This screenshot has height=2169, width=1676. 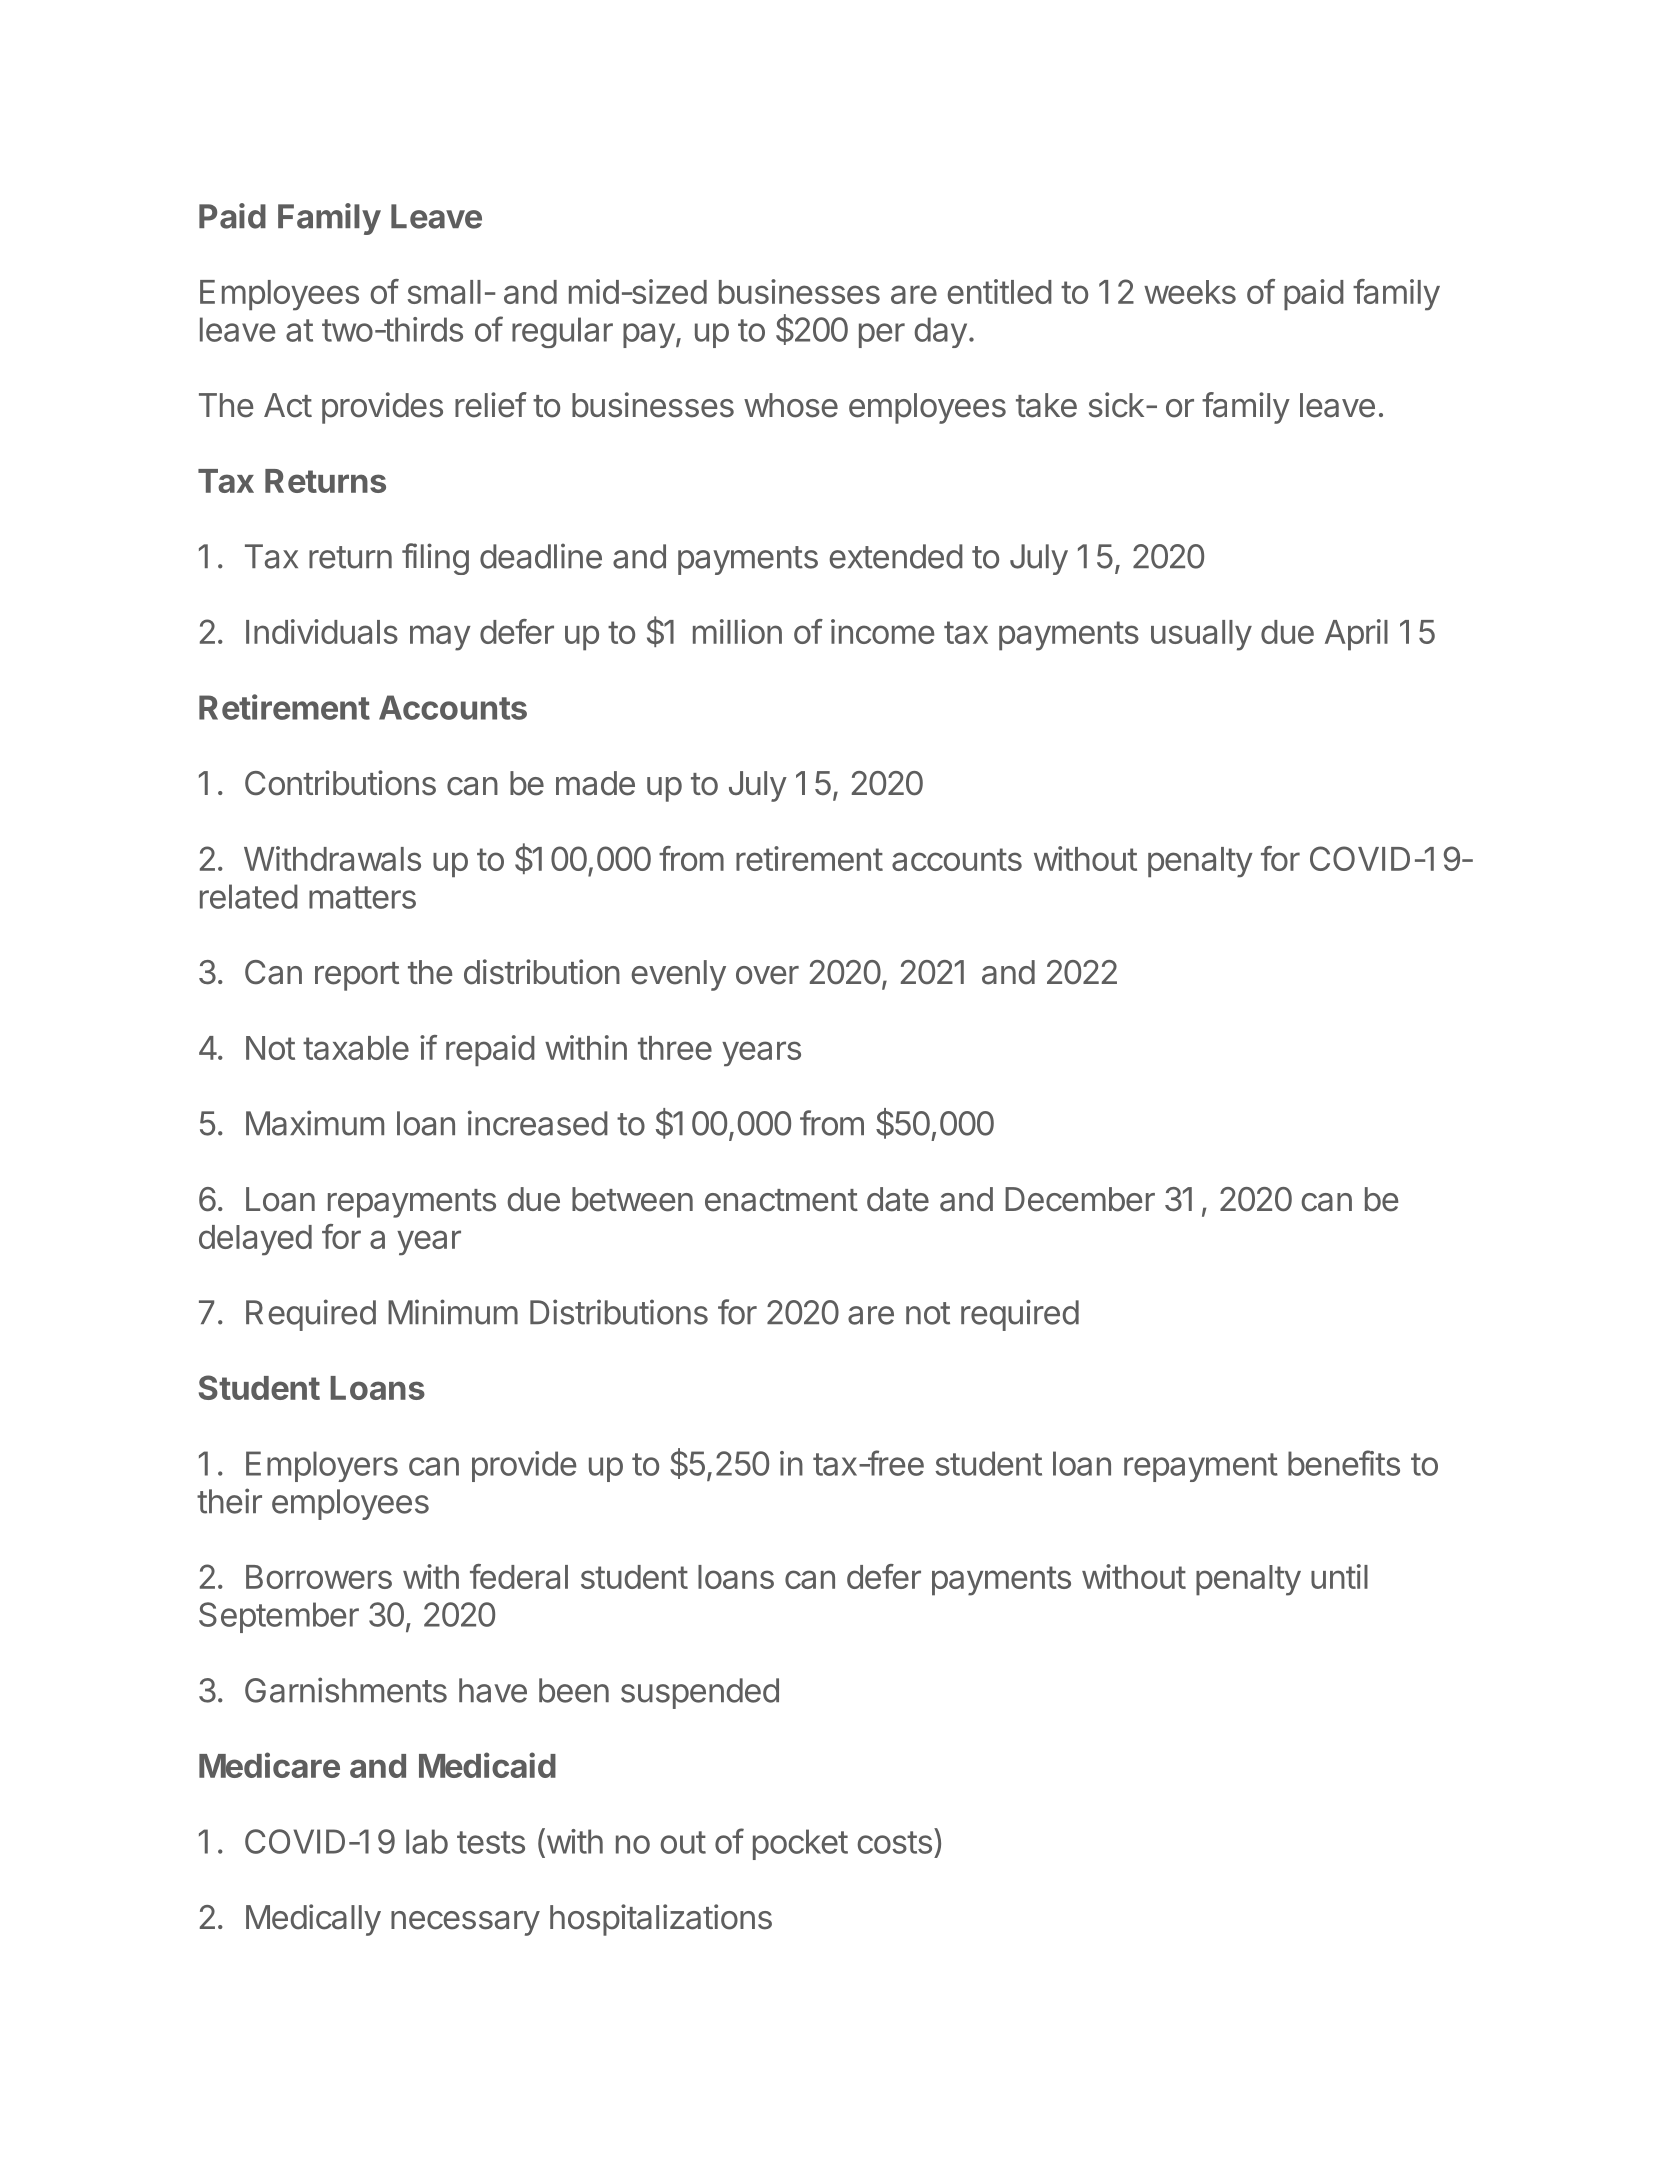 What do you see at coordinates (1339, 1576) in the screenshot?
I see `until` at bounding box center [1339, 1576].
